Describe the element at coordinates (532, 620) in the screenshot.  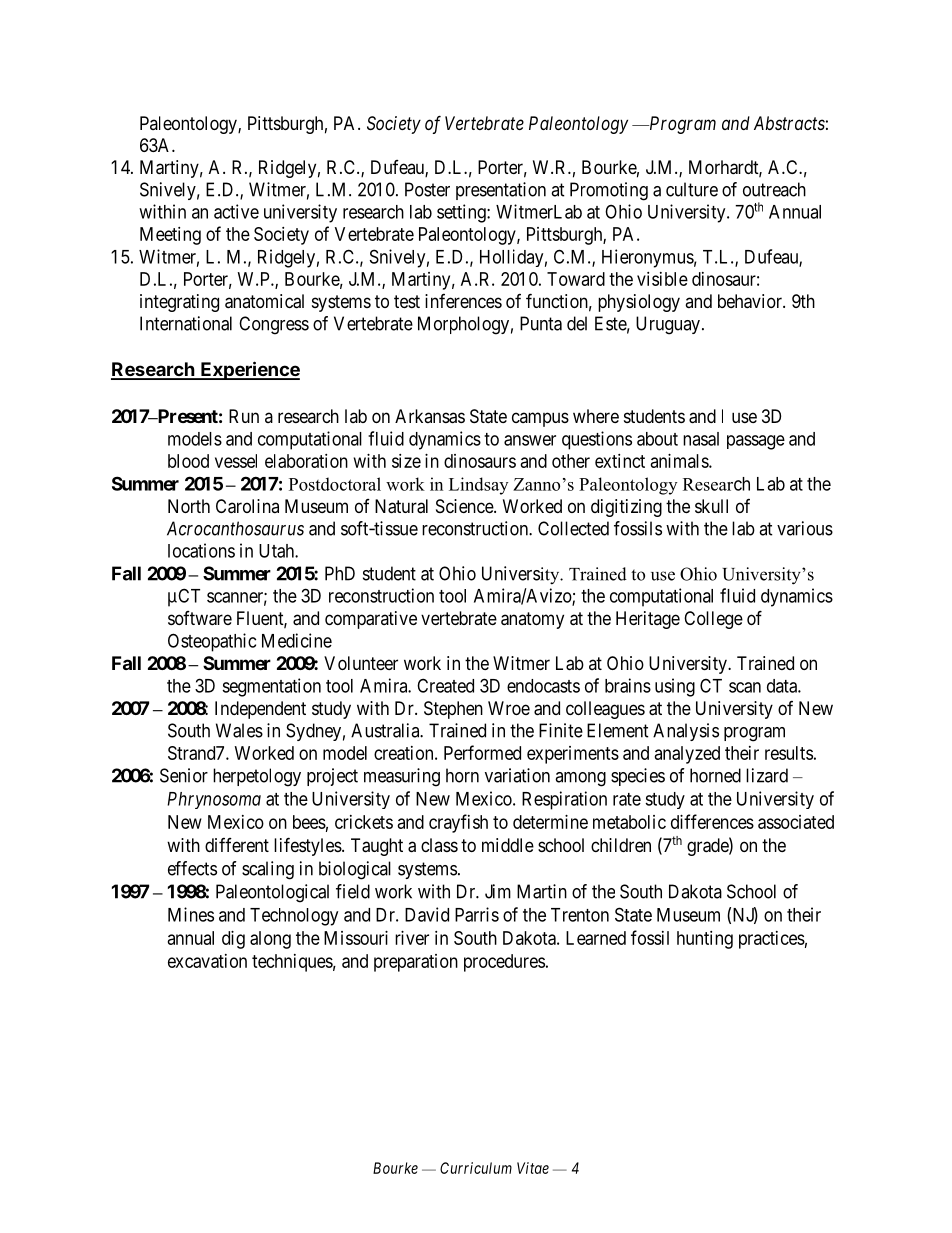
I see `anatomy` at that location.
